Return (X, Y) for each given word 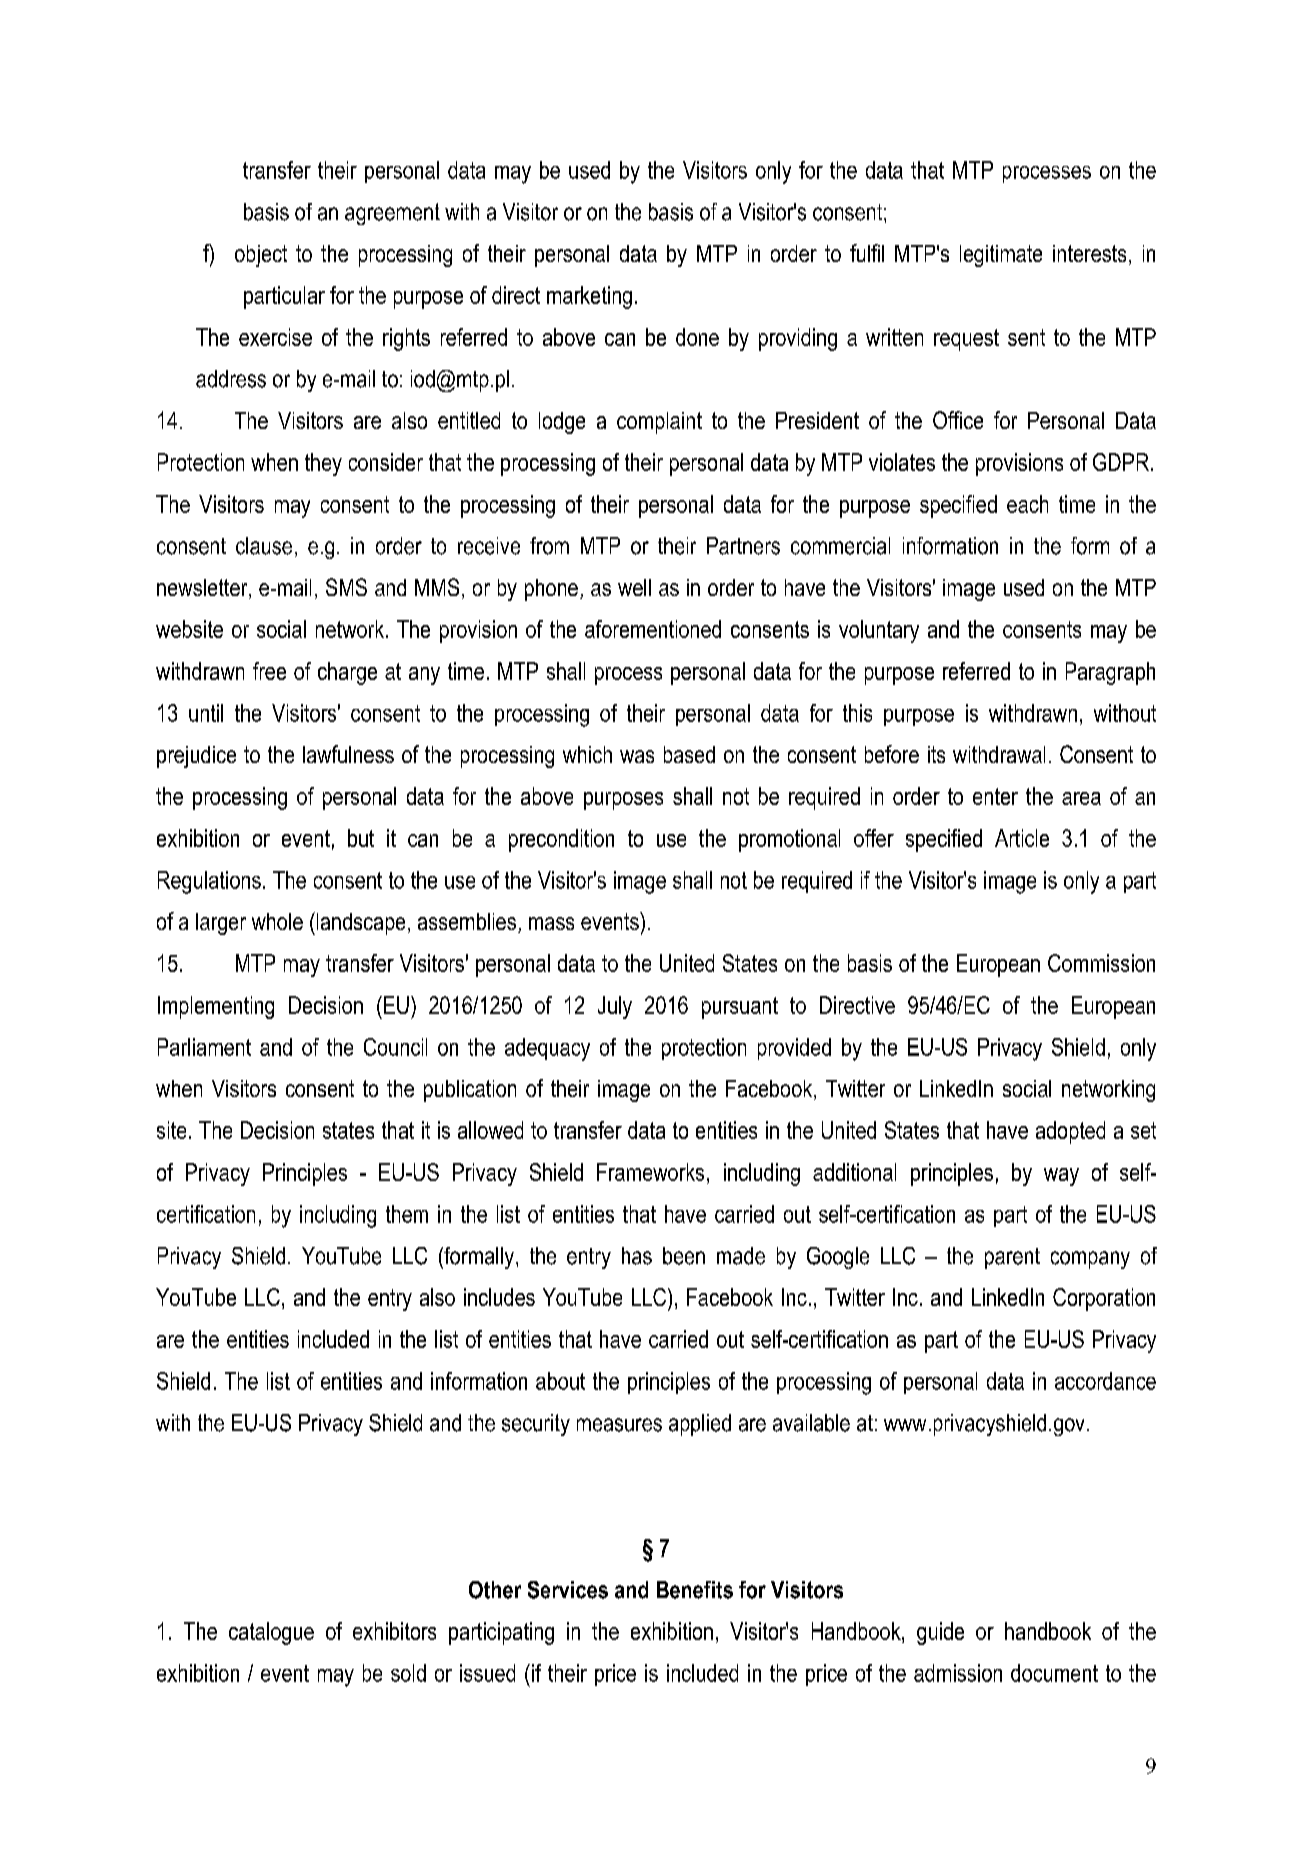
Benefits (695, 1590)
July (615, 1007)
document (1054, 1673)
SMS (346, 587)
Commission (1101, 963)
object (261, 256)
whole (277, 921)
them (407, 1214)
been (684, 1256)
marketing (589, 297)
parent (1012, 1258)
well (634, 587)
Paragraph (1110, 673)
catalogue (271, 1633)
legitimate (1001, 256)
